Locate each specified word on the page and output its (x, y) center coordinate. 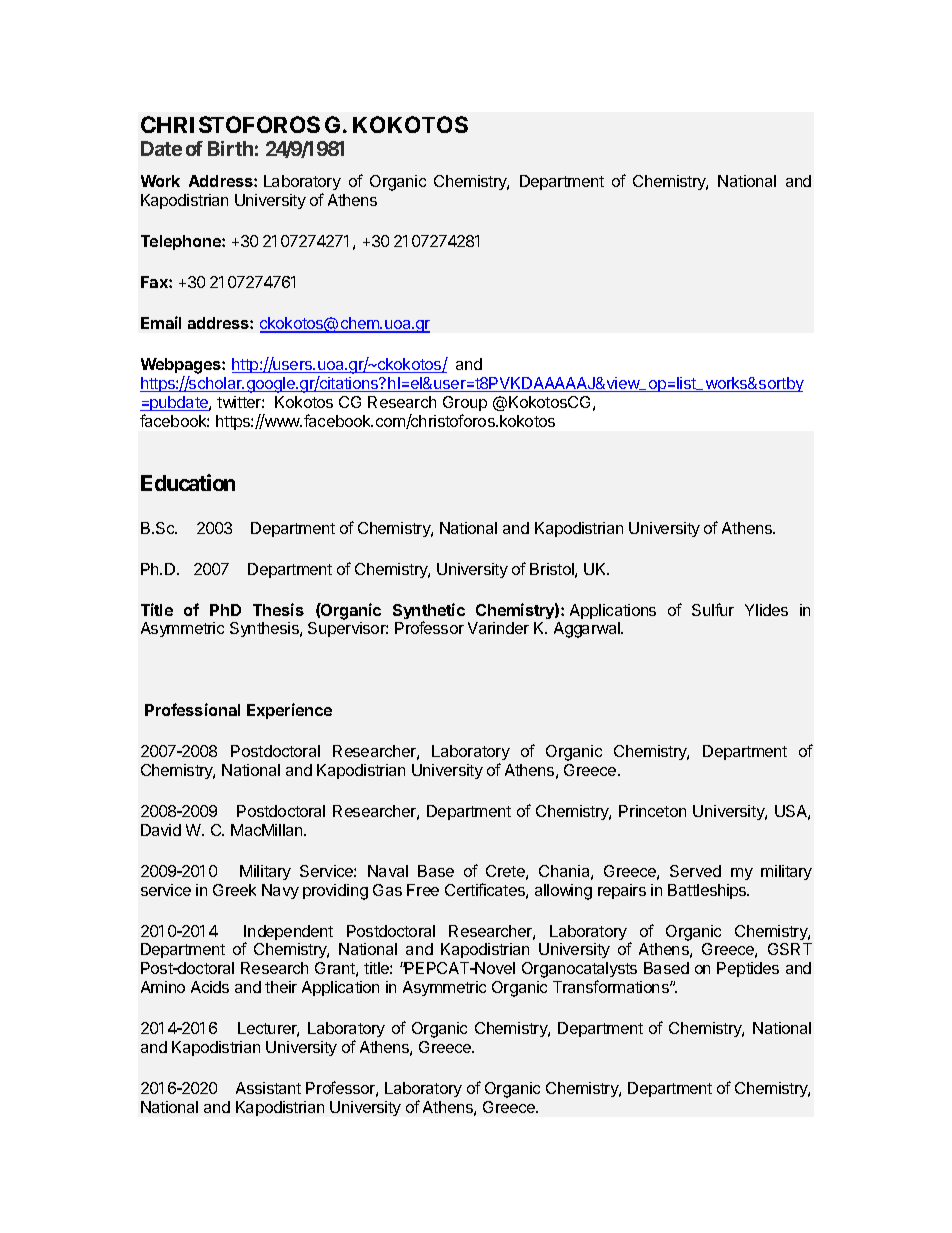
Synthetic (429, 612)
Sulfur (713, 609)
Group (465, 403)
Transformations (612, 986)
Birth (230, 148)
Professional (192, 709)
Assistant (268, 1088)
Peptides (748, 969)
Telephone (182, 242)
